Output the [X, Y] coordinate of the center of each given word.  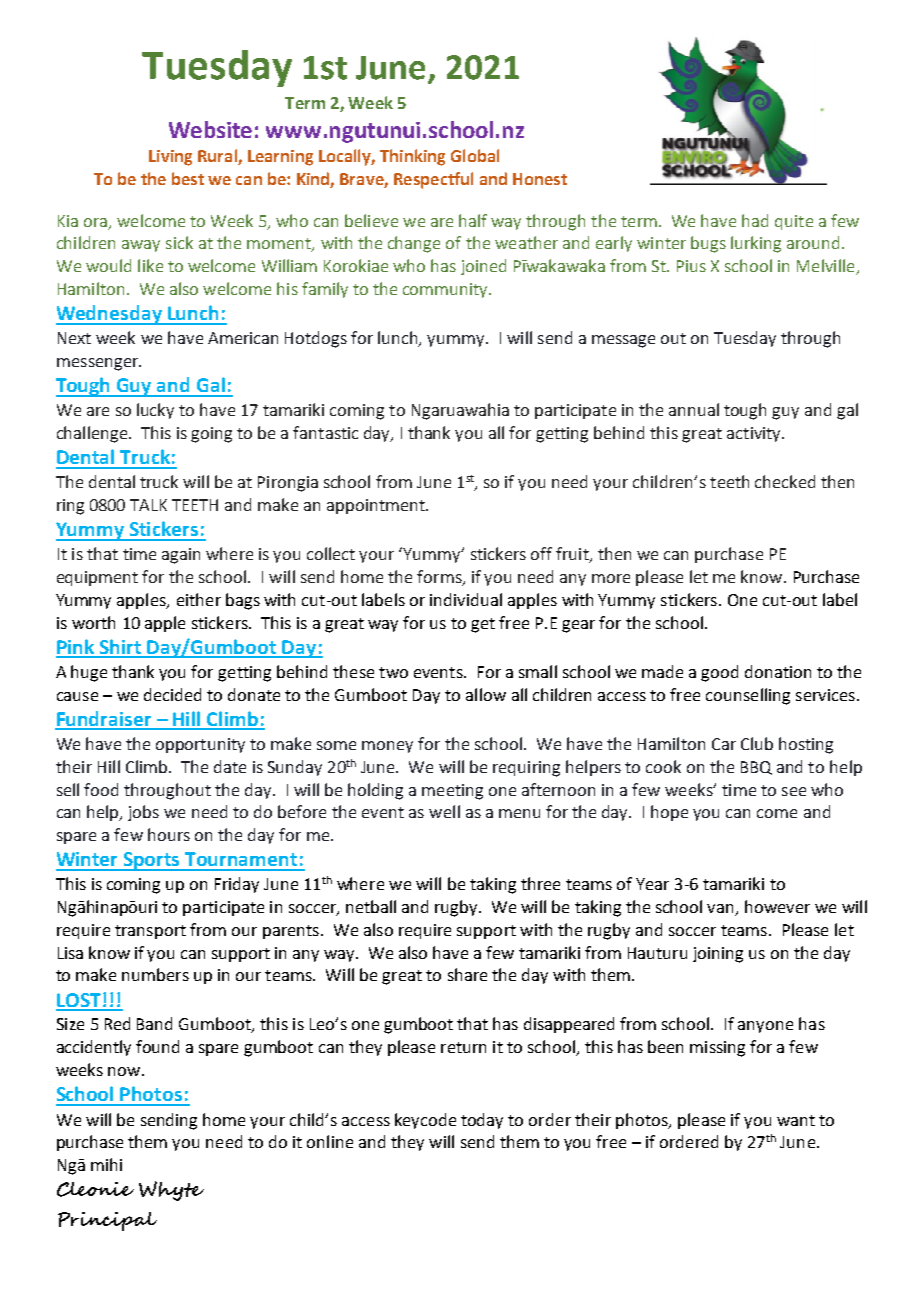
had [755, 220]
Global [475, 155]
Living [170, 158]
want [796, 1120]
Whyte [171, 1191]
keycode [425, 1121]
